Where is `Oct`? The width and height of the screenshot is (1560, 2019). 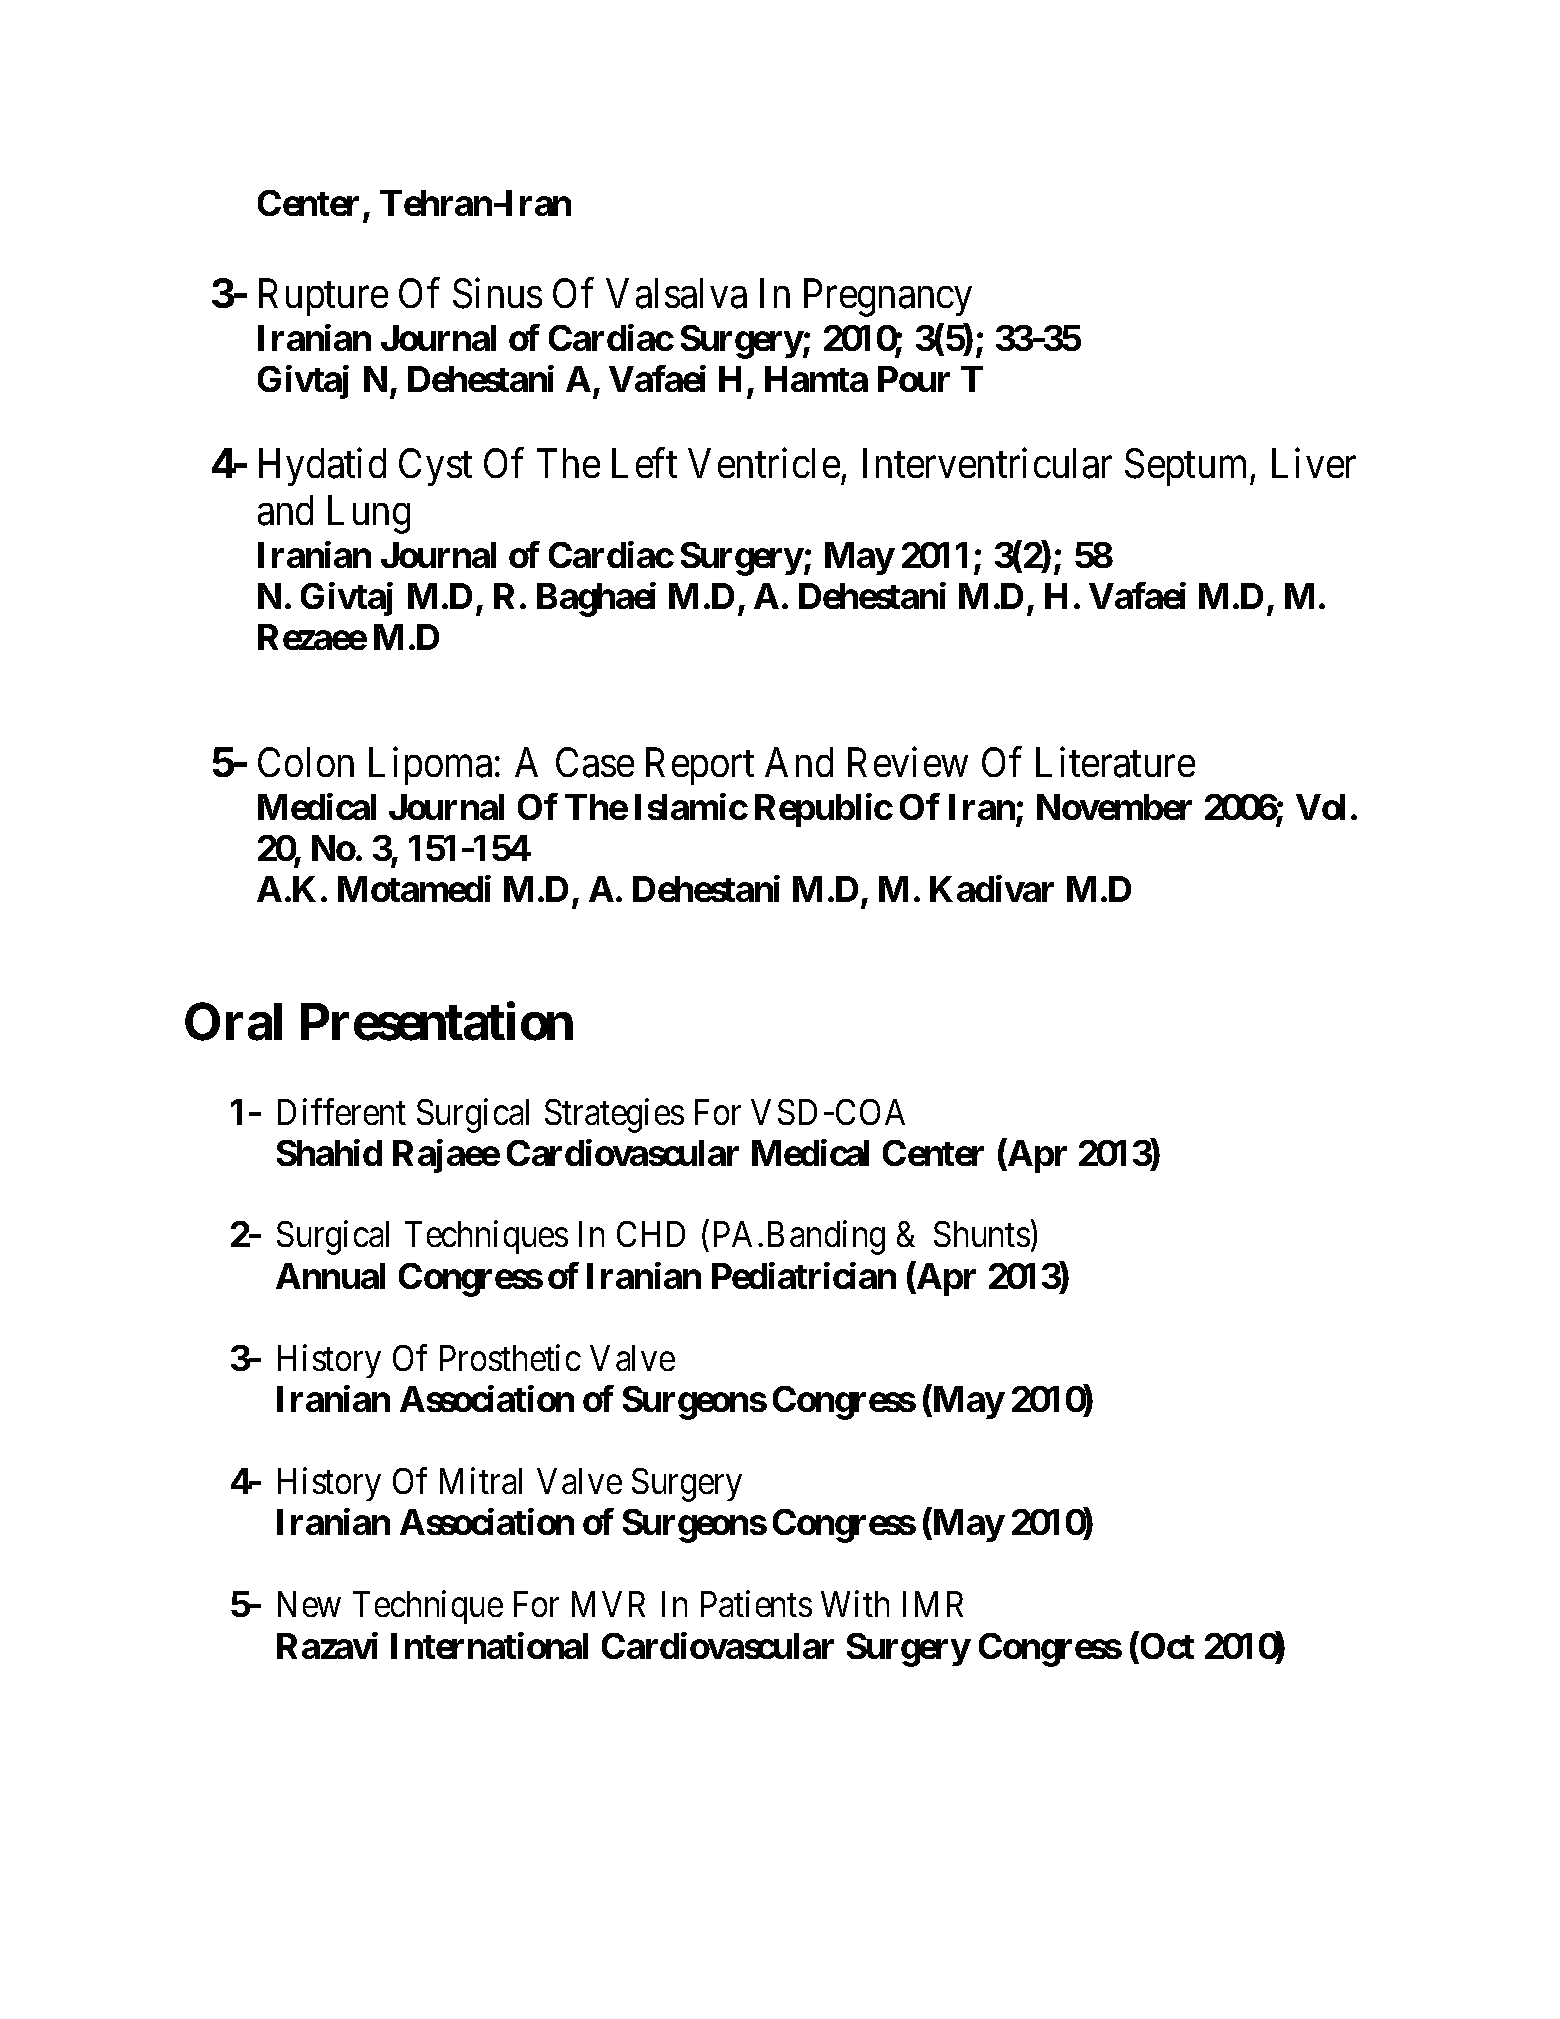 Oct is located at coordinates (1166, 1645).
